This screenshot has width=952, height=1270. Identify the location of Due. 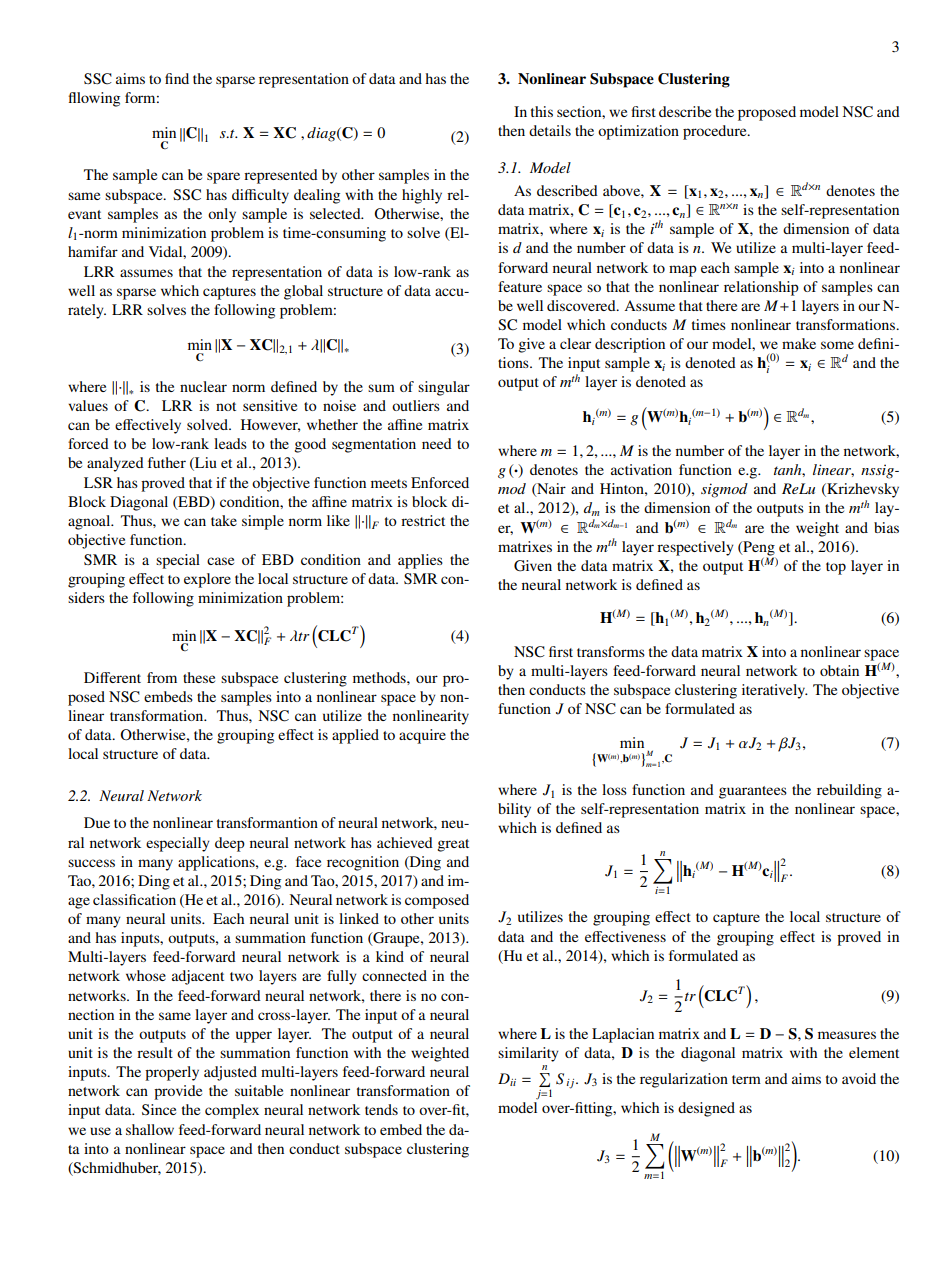
(97, 822).
